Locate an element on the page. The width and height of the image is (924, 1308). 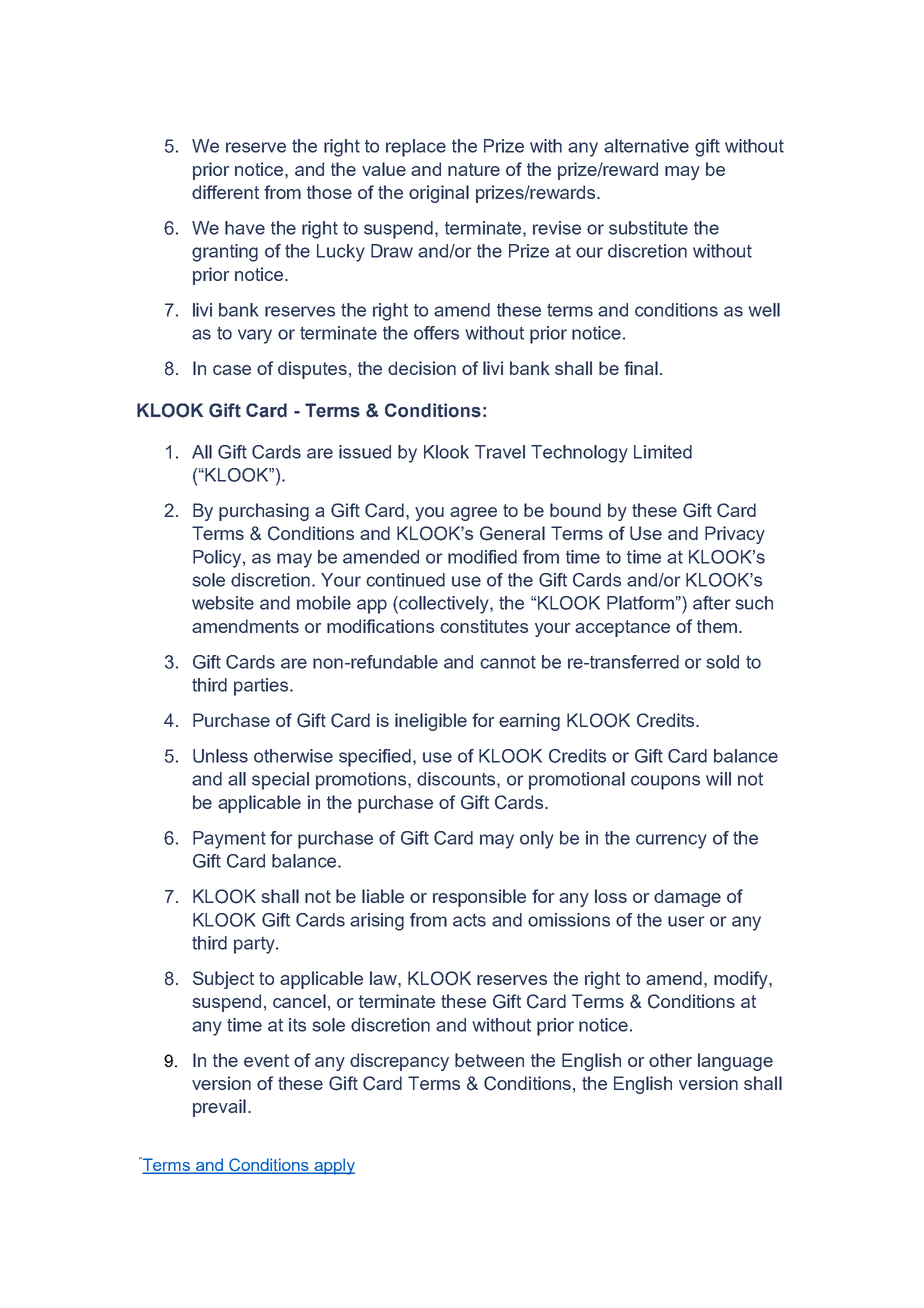
discounts is located at coordinates (457, 780).
